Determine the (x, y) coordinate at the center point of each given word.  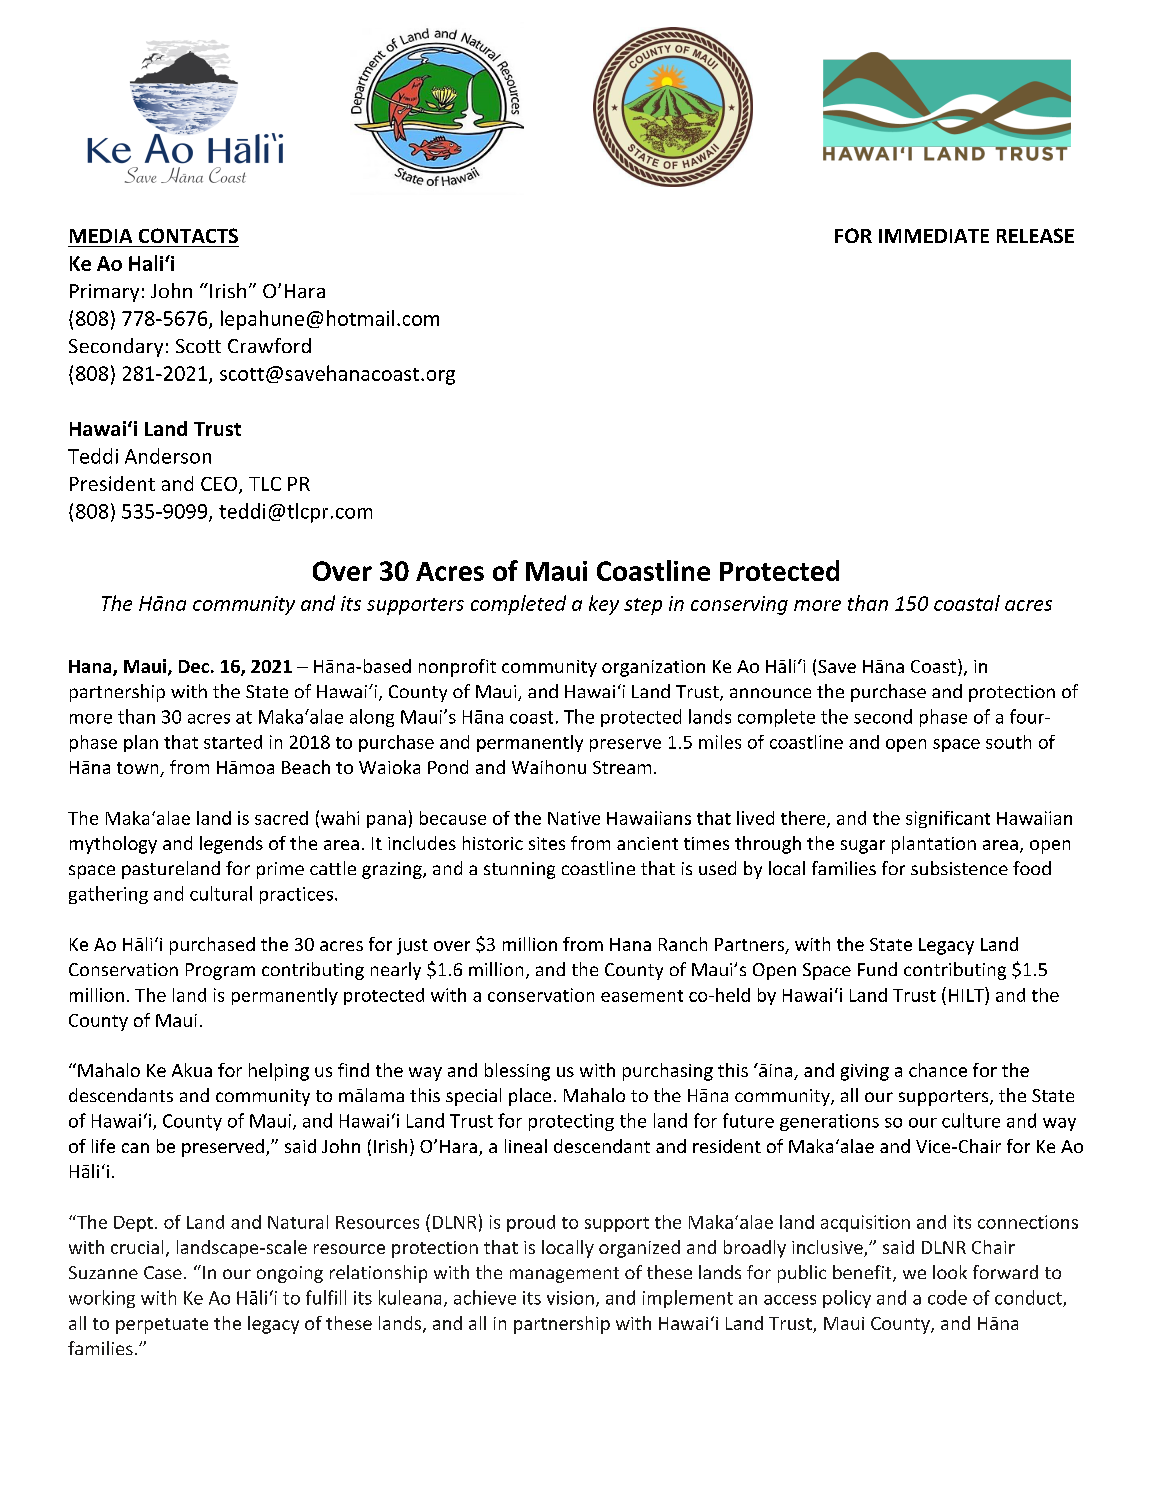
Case (163, 1272)
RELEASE (1035, 235)
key (604, 605)
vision (570, 1298)
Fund (877, 969)
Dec (194, 666)
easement (642, 996)
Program (220, 971)
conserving (739, 605)
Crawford (269, 345)
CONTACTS (188, 235)
